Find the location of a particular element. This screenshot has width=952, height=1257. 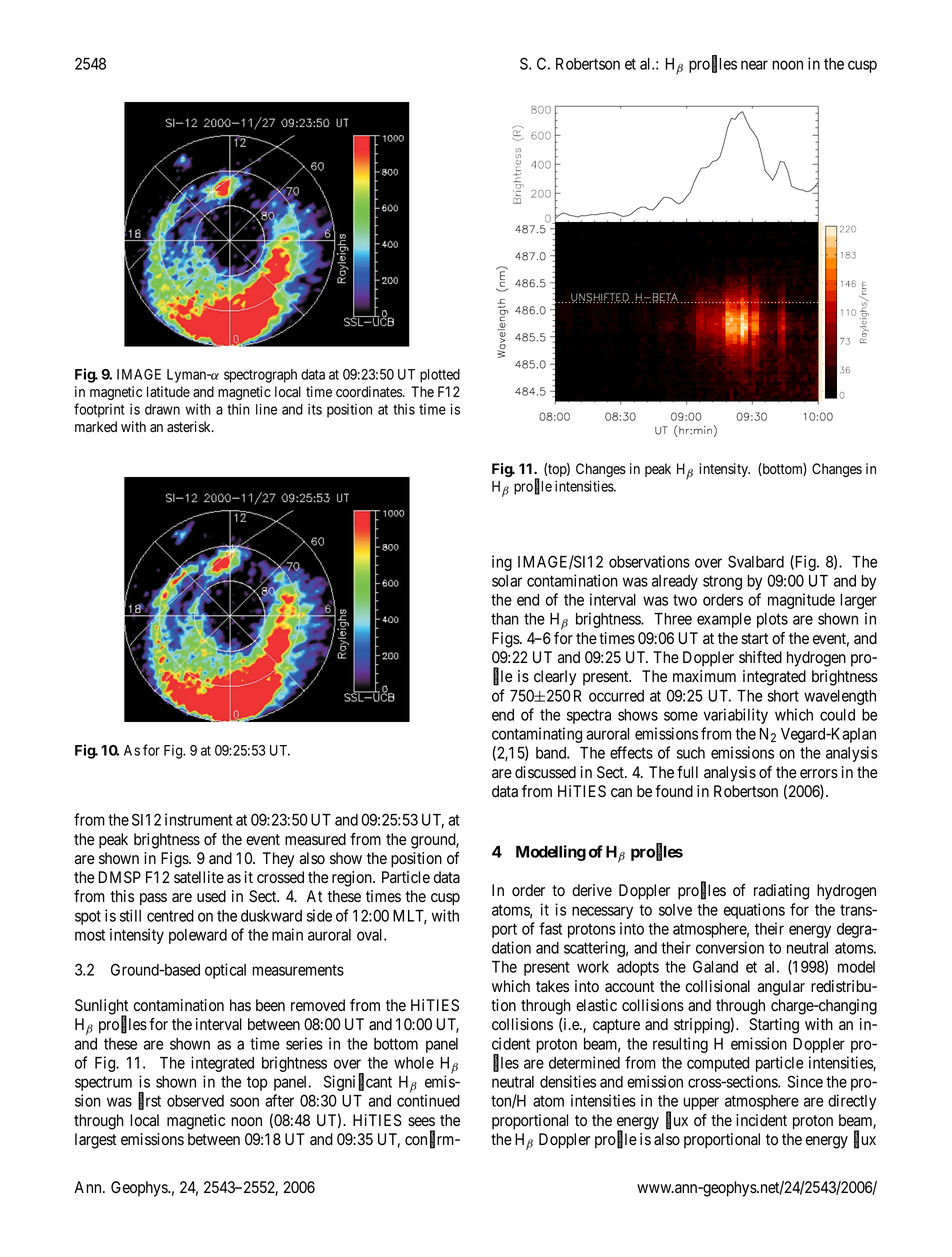

near is located at coordinates (754, 65).
